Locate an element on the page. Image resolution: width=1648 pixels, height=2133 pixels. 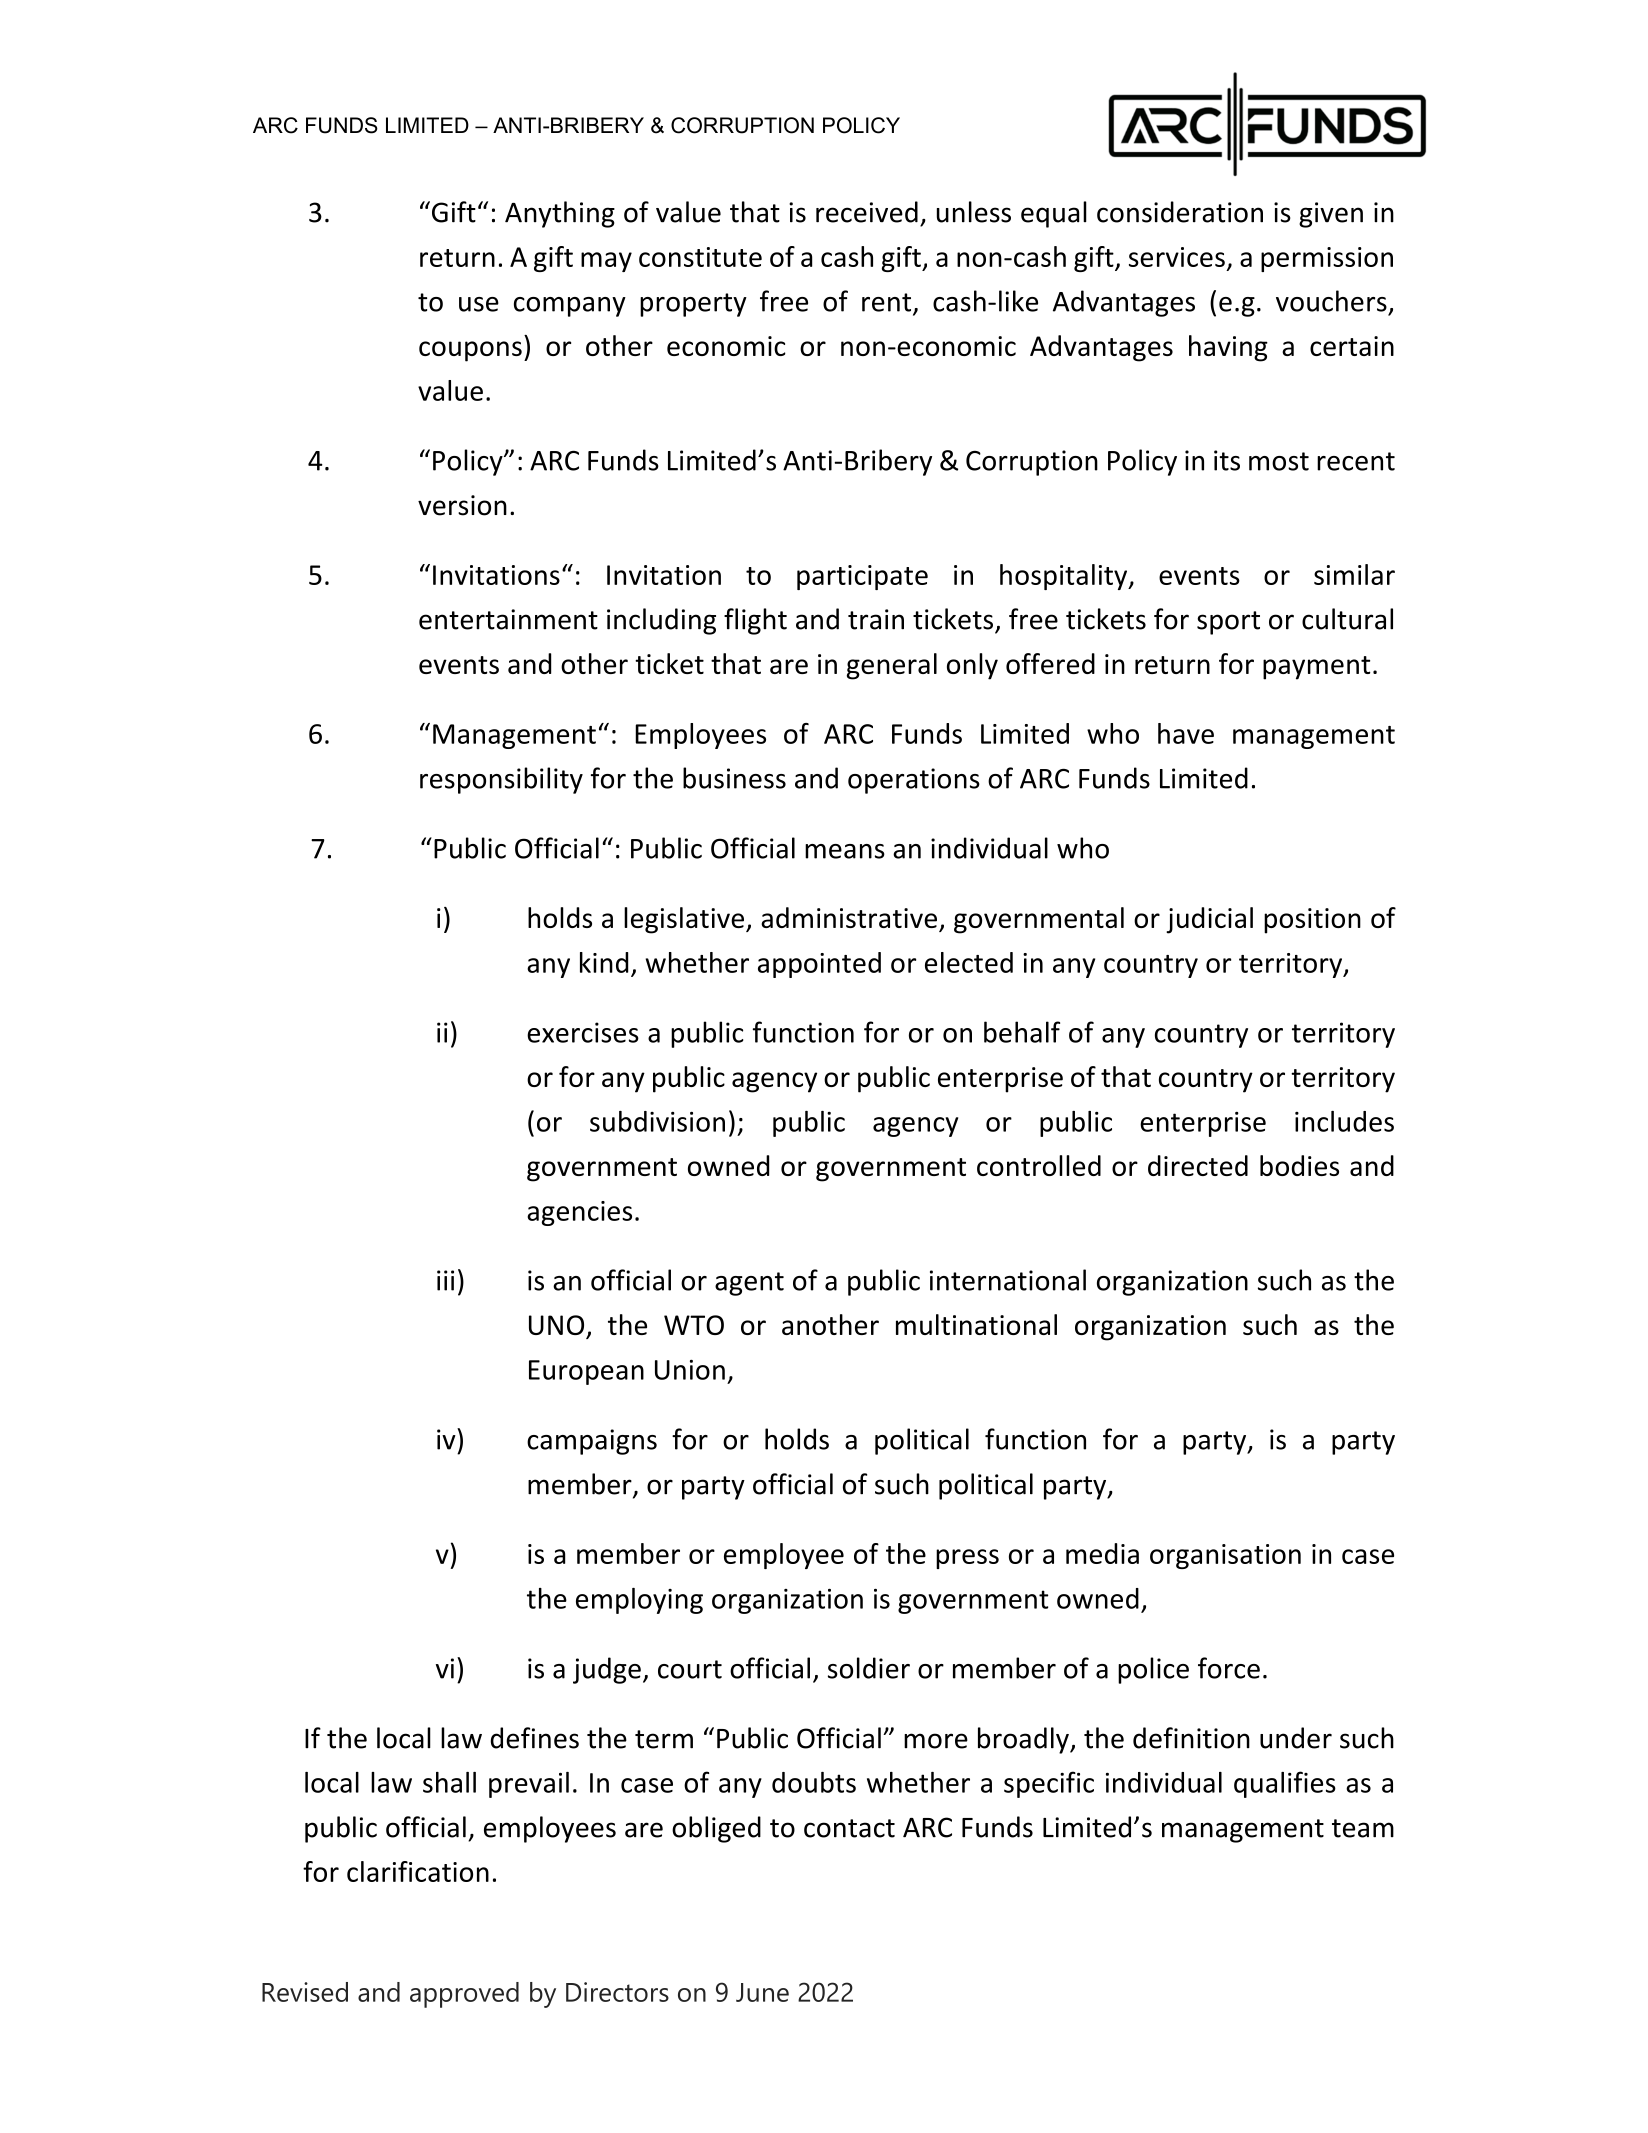
participate is located at coordinates (862, 577).
